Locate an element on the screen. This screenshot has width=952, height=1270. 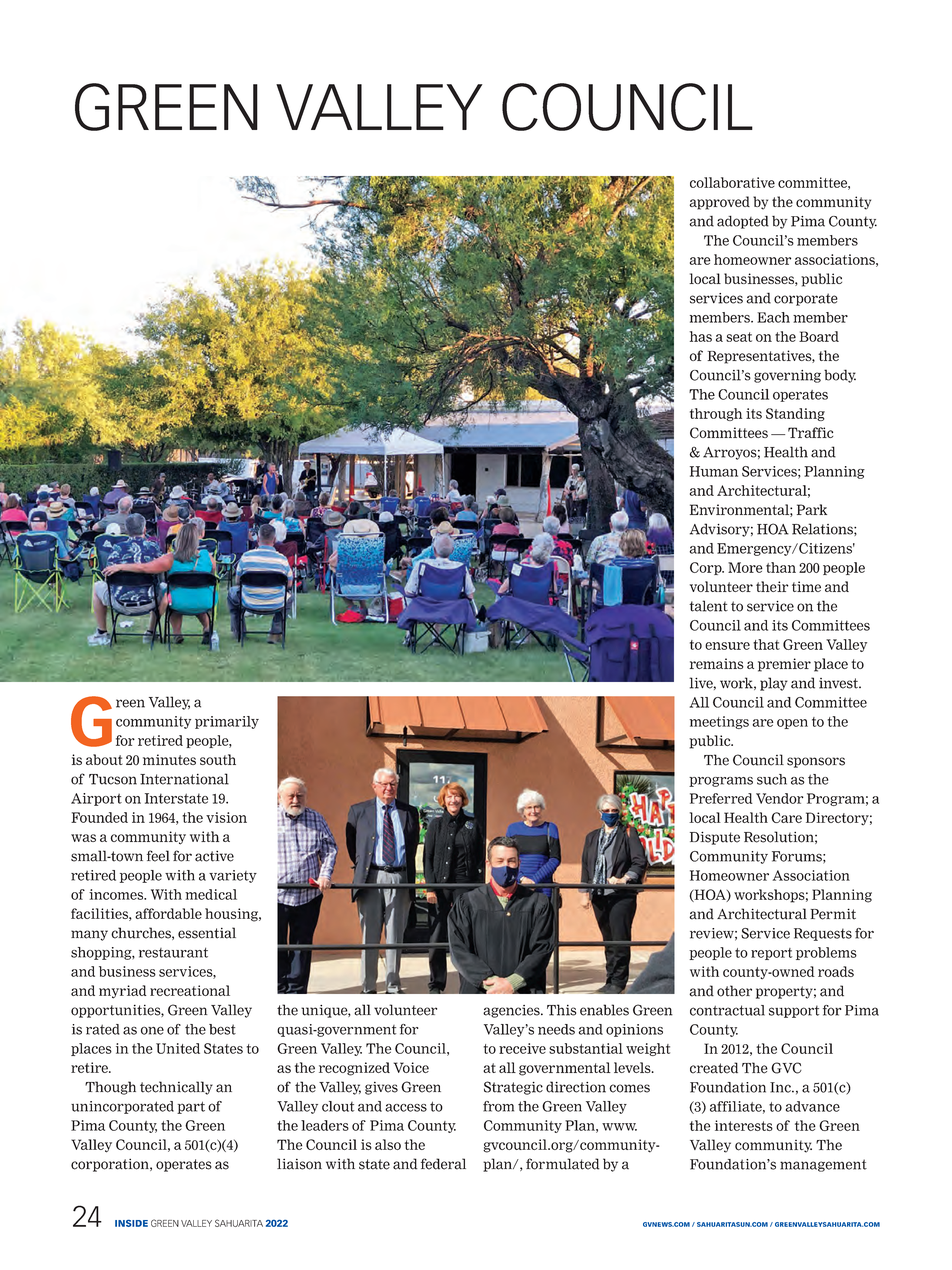
adopted is located at coordinates (743, 222).
